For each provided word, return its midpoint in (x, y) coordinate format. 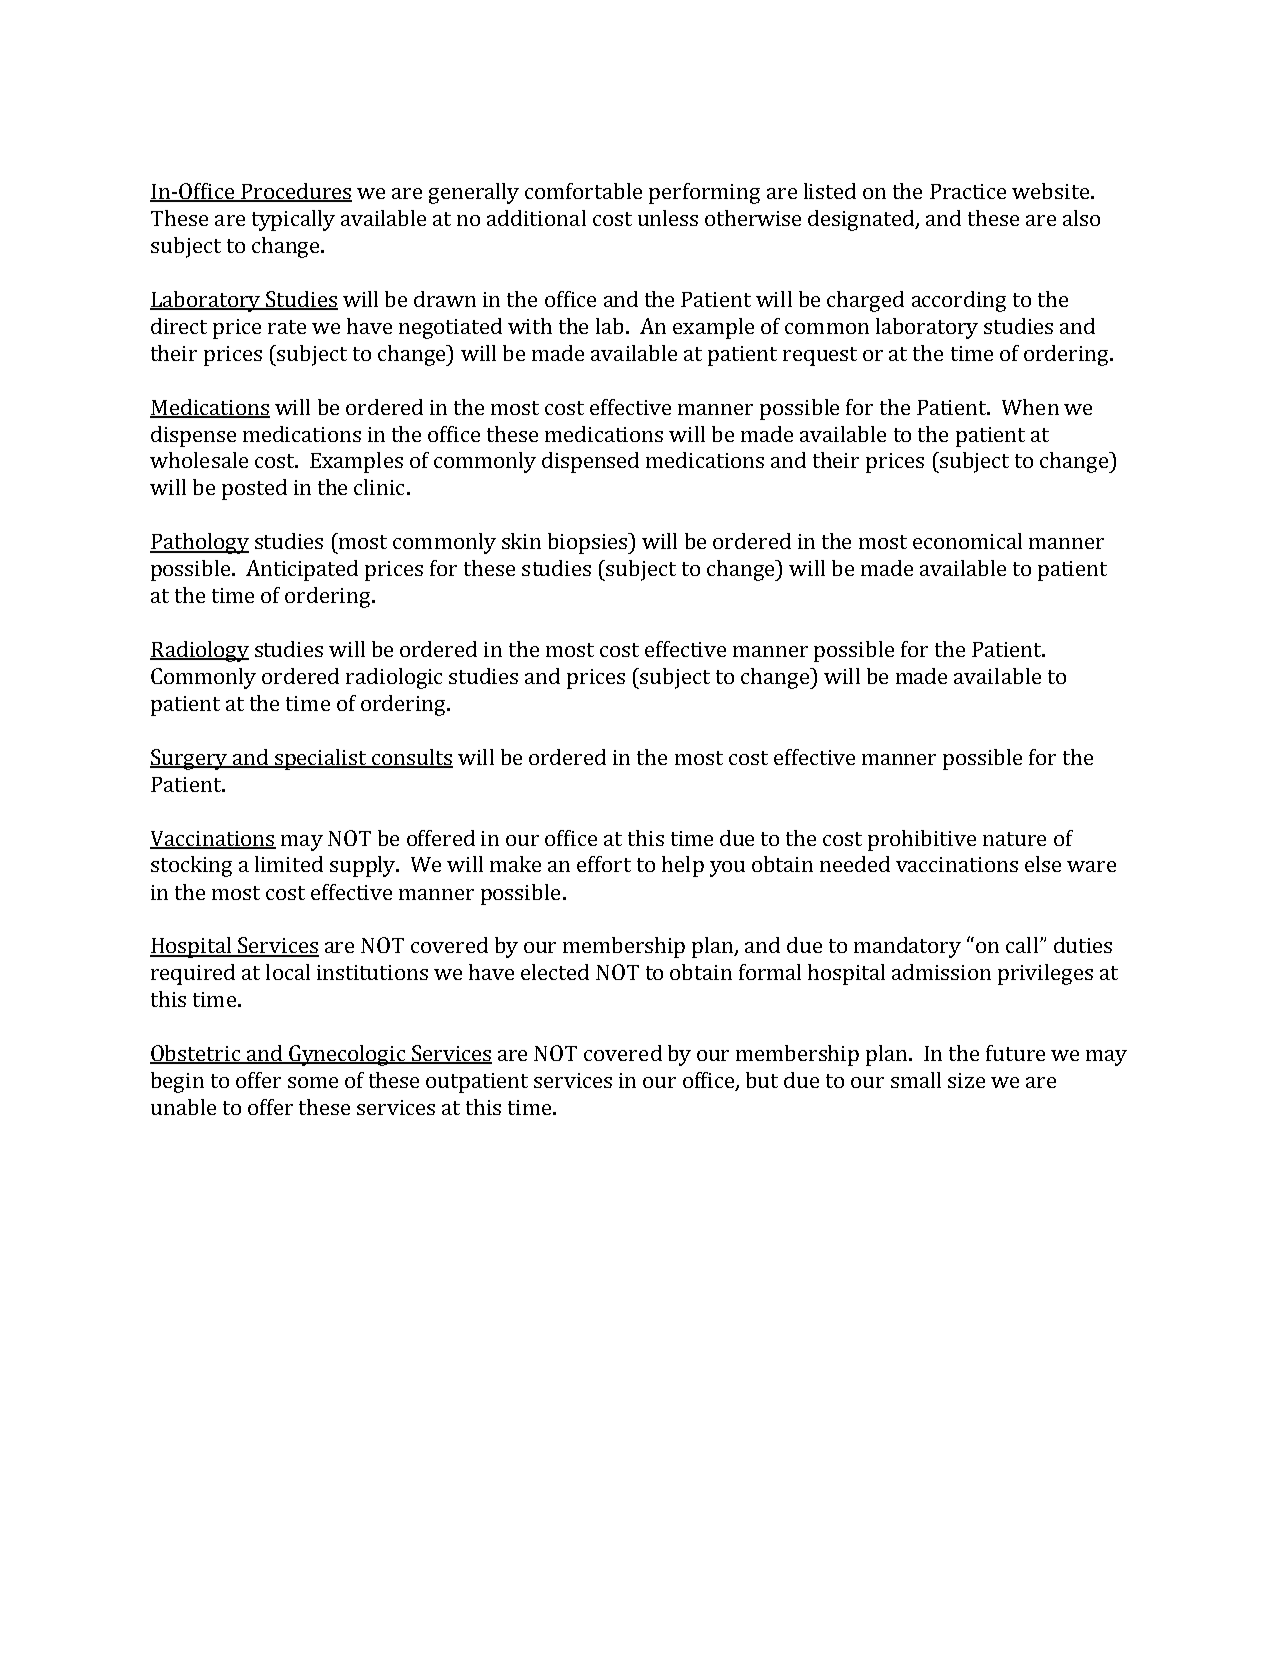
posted (254, 489)
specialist (321, 759)
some (313, 1082)
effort (604, 864)
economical (967, 541)
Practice (968, 191)
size (966, 1080)
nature (1014, 839)
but (762, 1080)
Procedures (295, 192)
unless (668, 218)
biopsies (588, 543)
